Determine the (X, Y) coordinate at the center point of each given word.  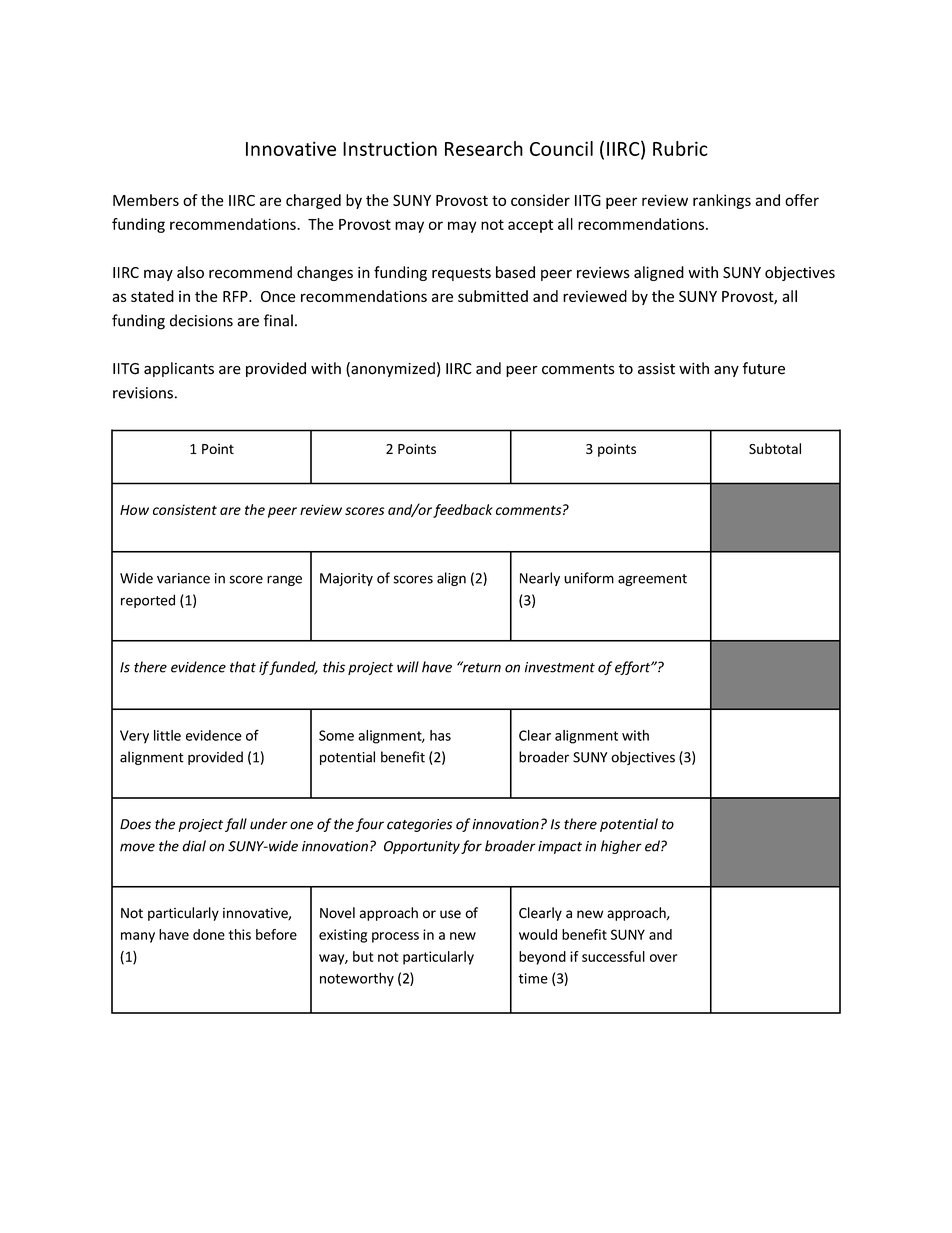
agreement (652, 580)
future (763, 368)
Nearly (540, 579)
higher (621, 847)
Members (146, 200)
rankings (722, 201)
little (167, 735)
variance (183, 578)
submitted (493, 296)
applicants (179, 369)
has (440, 735)
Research (484, 148)
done (209, 934)
